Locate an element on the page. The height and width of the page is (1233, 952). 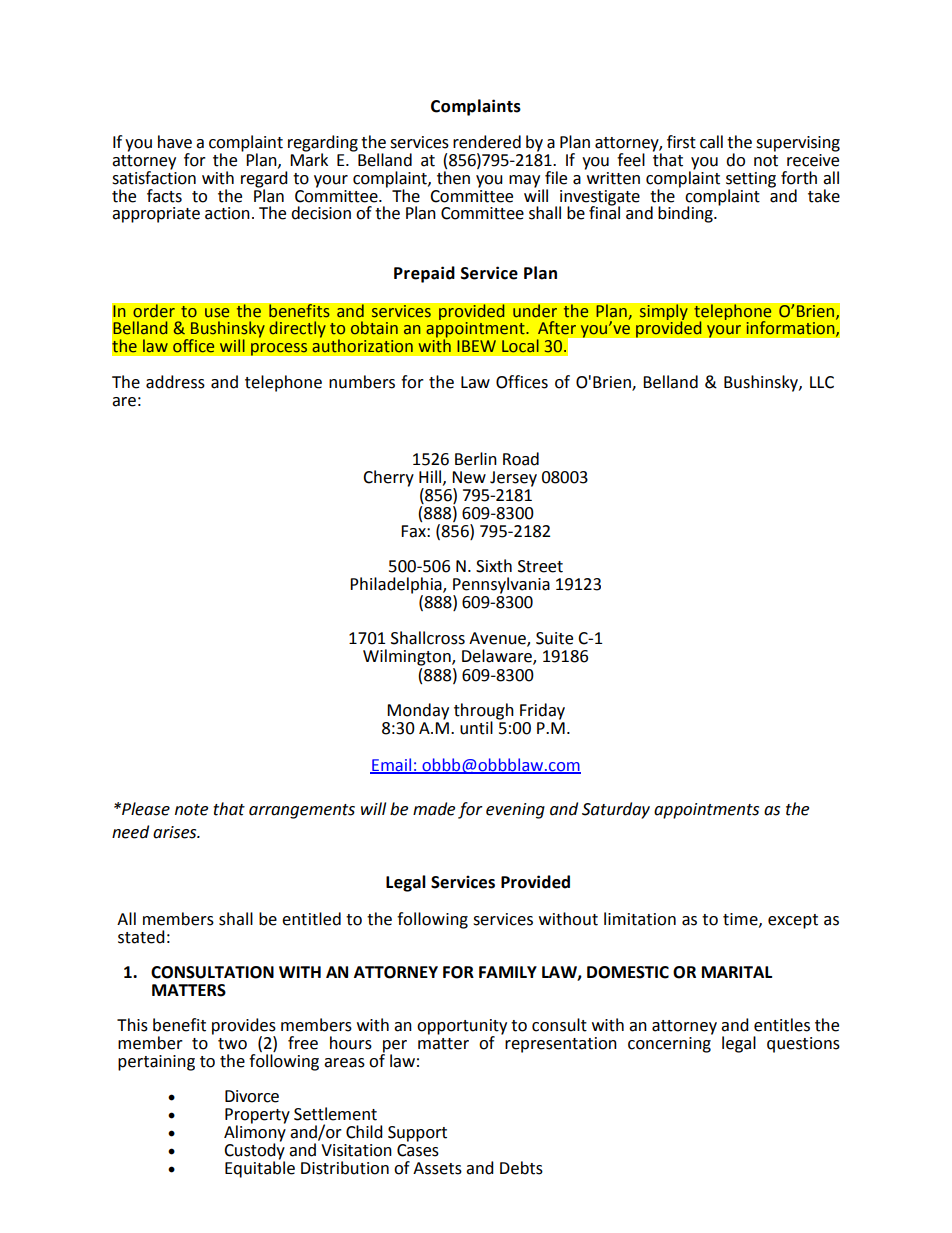
FAMILY is located at coordinates (508, 972).
